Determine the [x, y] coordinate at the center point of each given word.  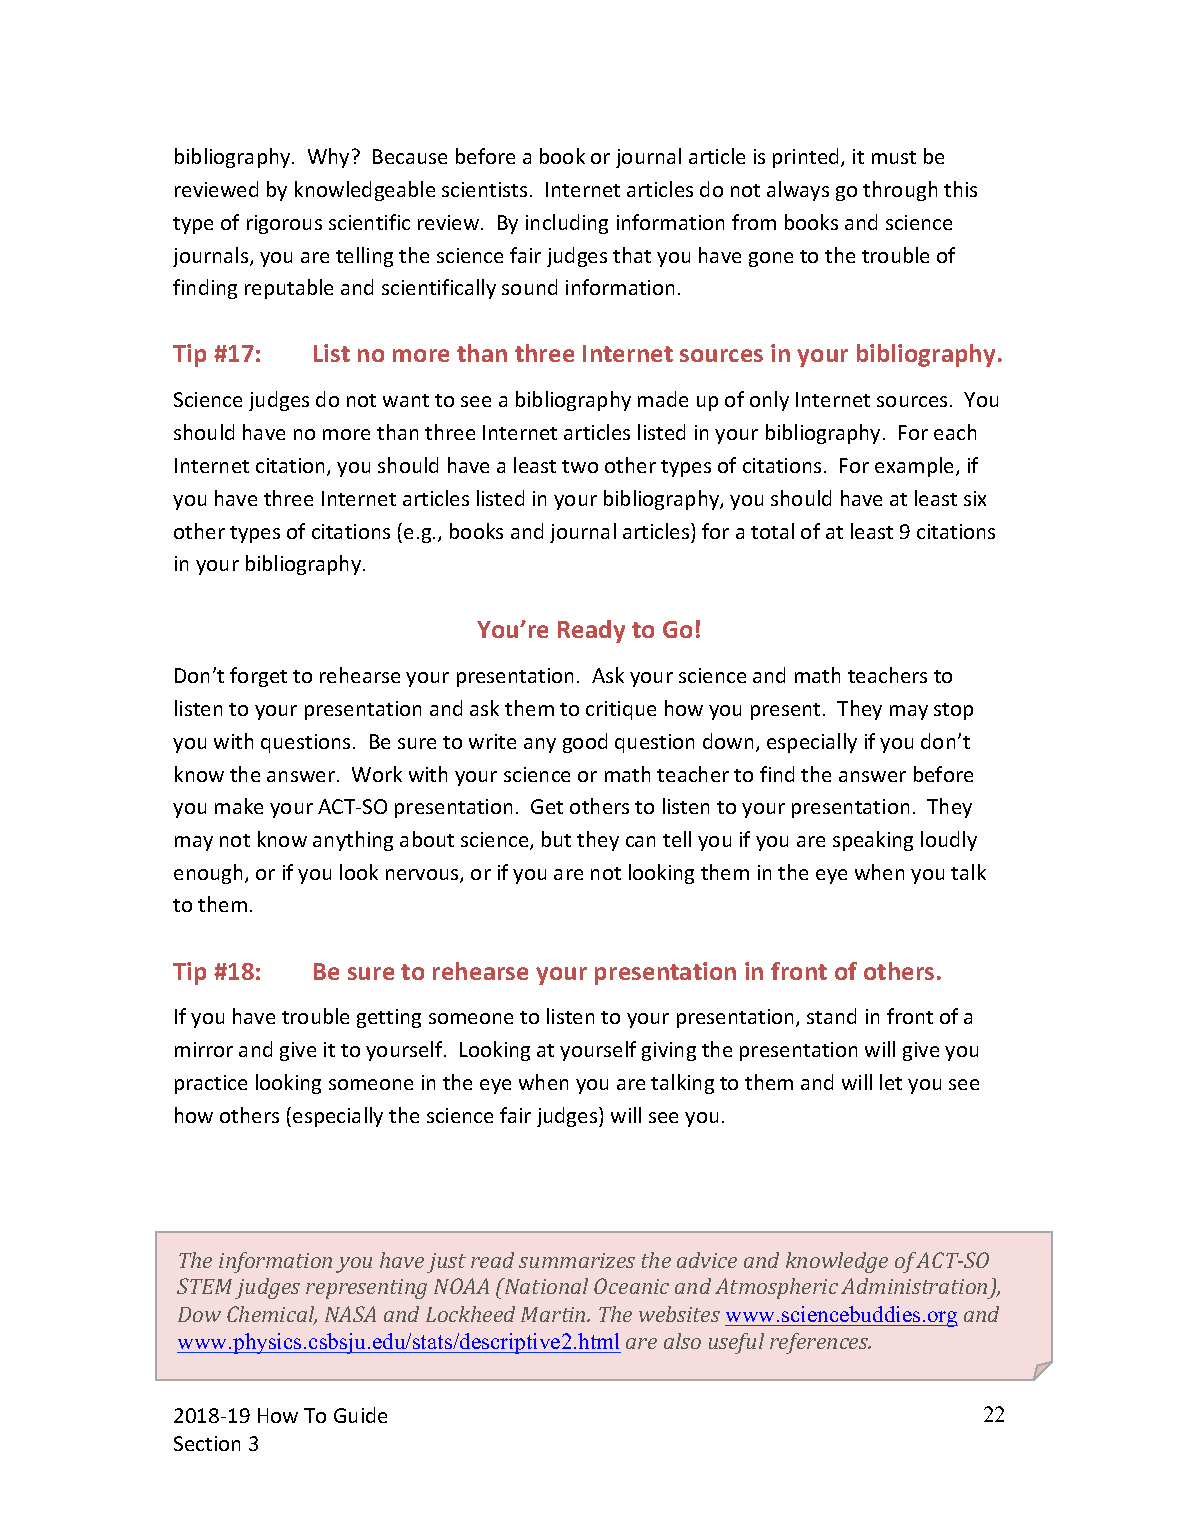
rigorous [284, 224]
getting [389, 1018]
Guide [360, 1415]
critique [621, 710]
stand [831, 1016]
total [772, 531]
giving [669, 1051]
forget [258, 677]
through [900, 191]
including [567, 224]
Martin [554, 1314]
